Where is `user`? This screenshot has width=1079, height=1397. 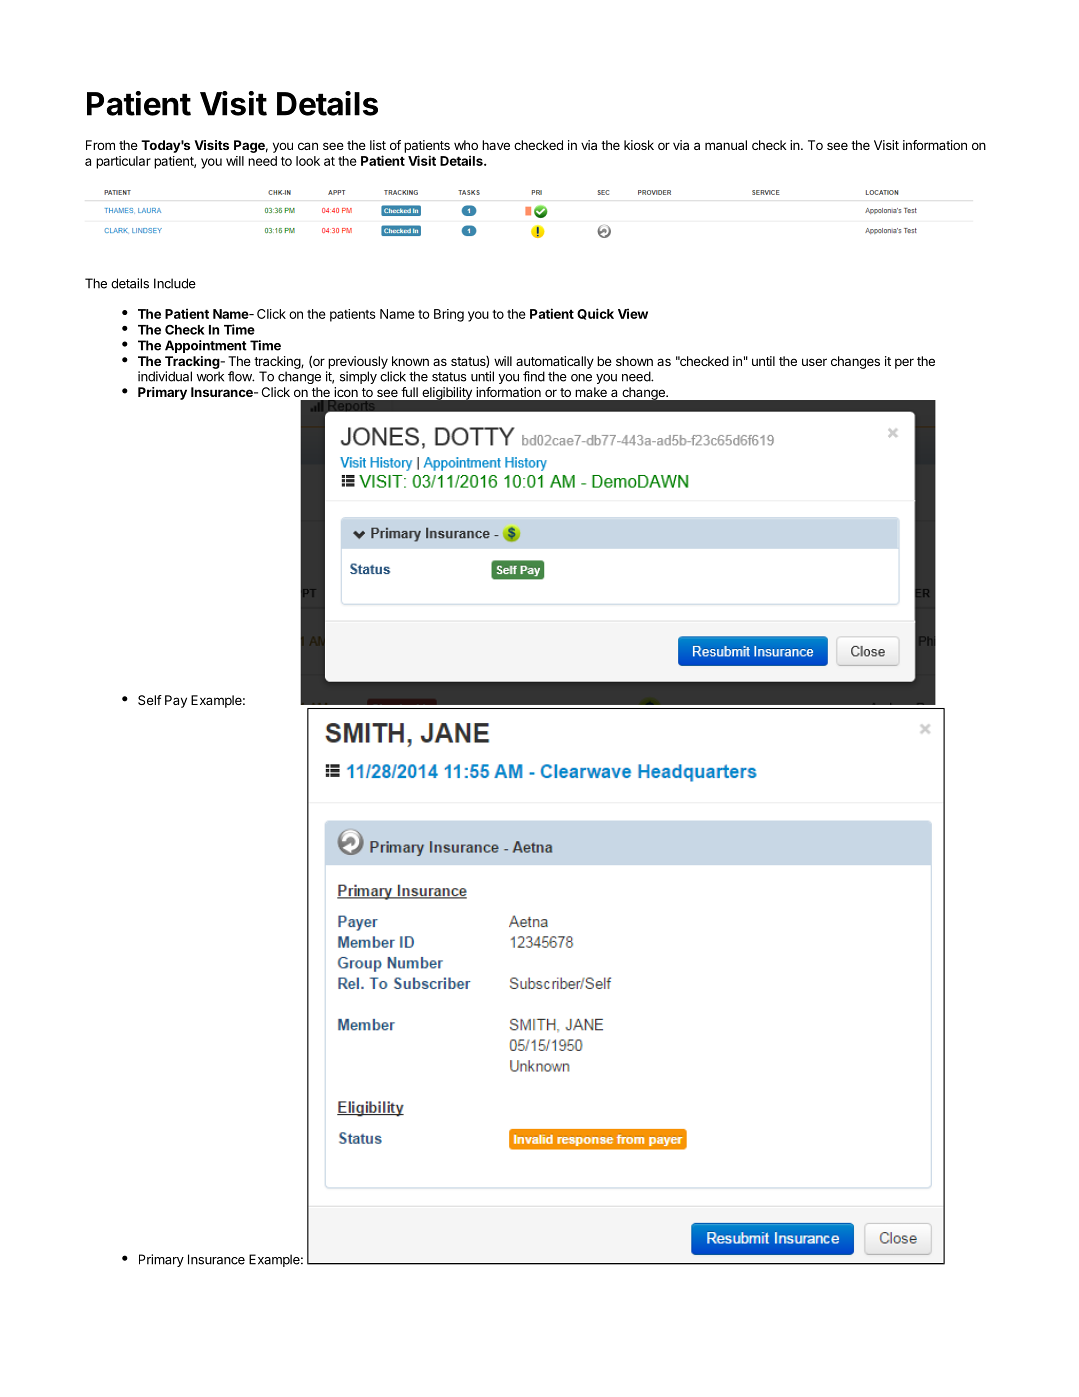 user is located at coordinates (814, 362).
